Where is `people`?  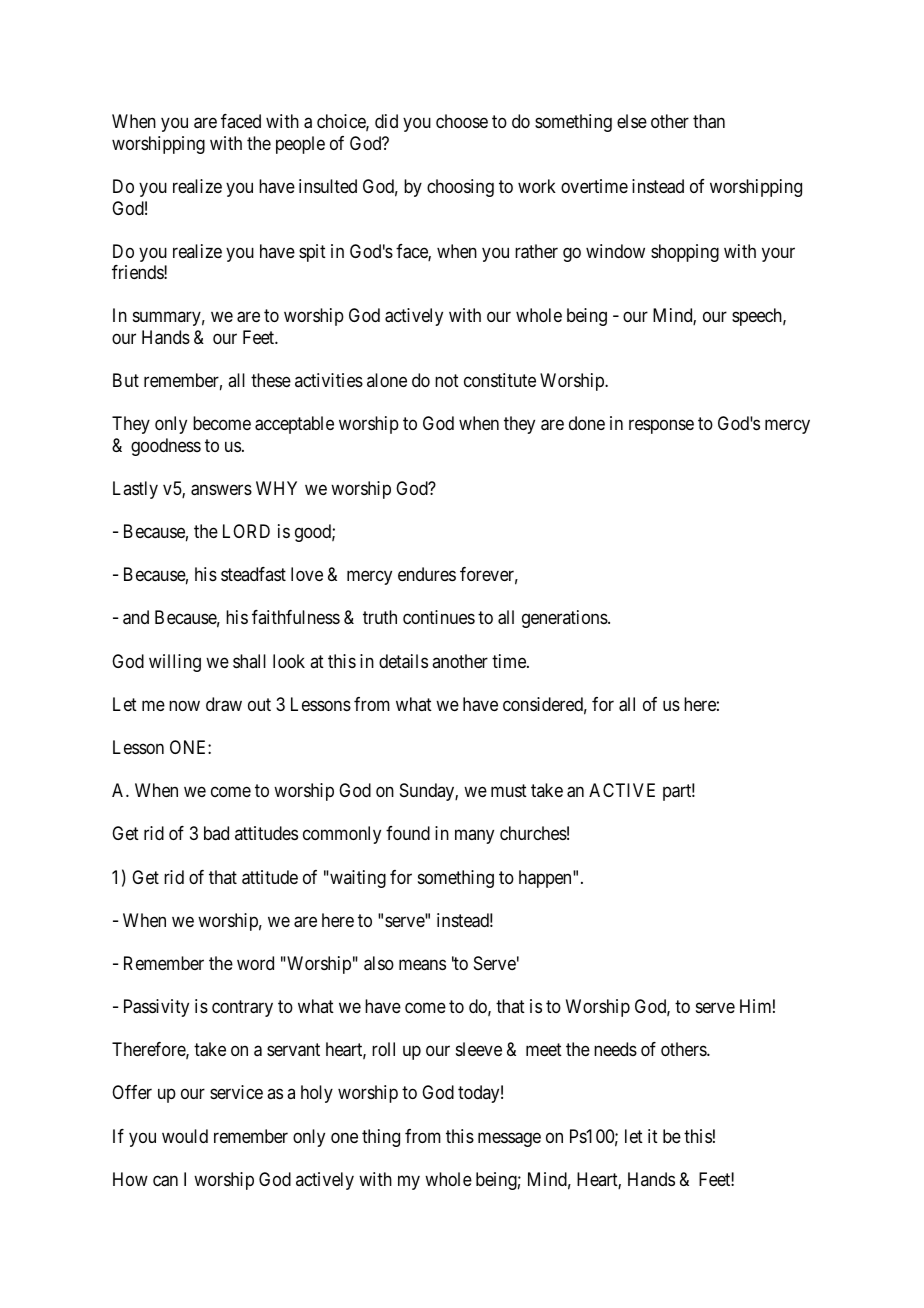 people is located at coordinates (300, 145).
